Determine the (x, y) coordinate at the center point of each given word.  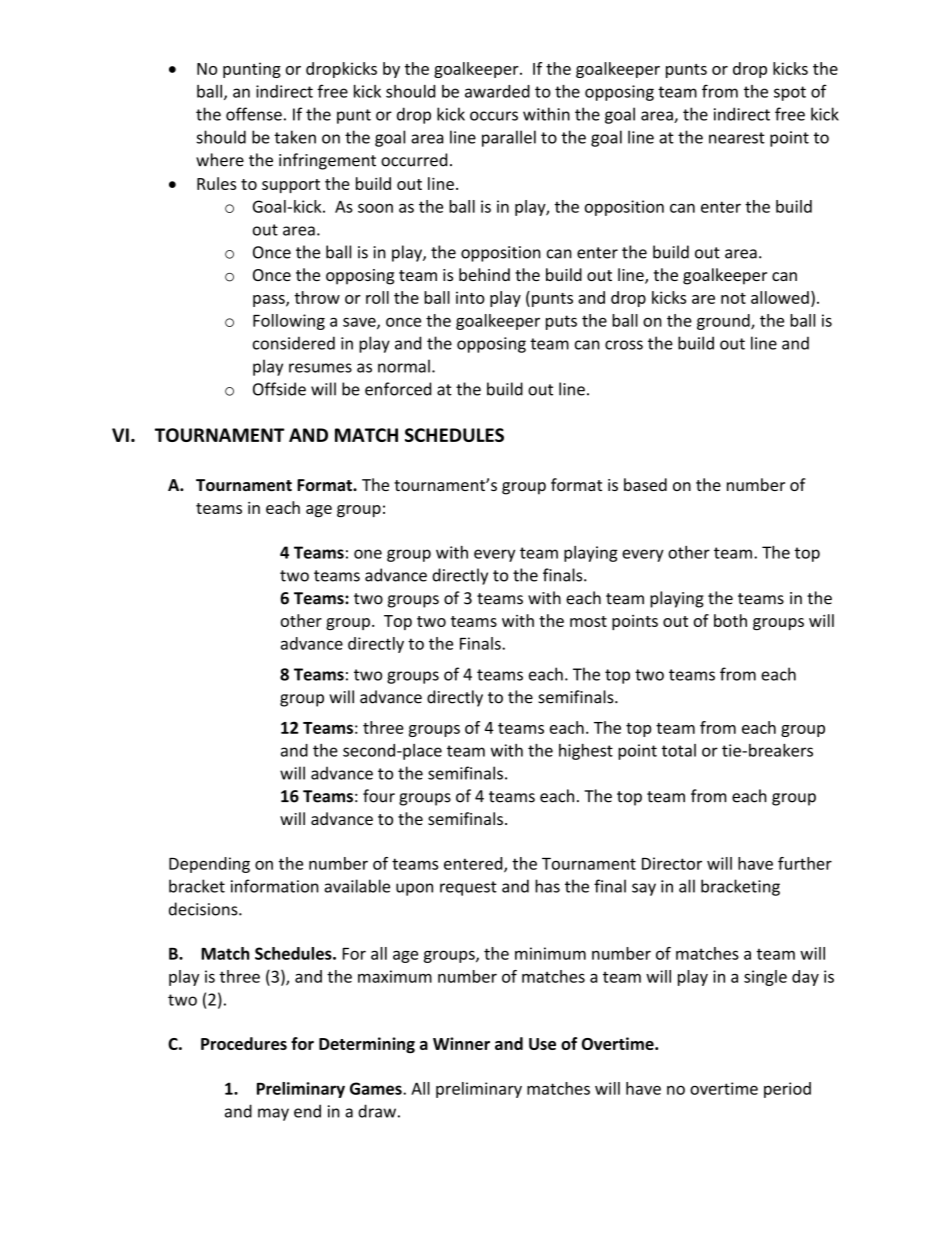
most (588, 621)
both (730, 620)
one (368, 554)
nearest (737, 138)
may (273, 1114)
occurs (494, 116)
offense (254, 114)
